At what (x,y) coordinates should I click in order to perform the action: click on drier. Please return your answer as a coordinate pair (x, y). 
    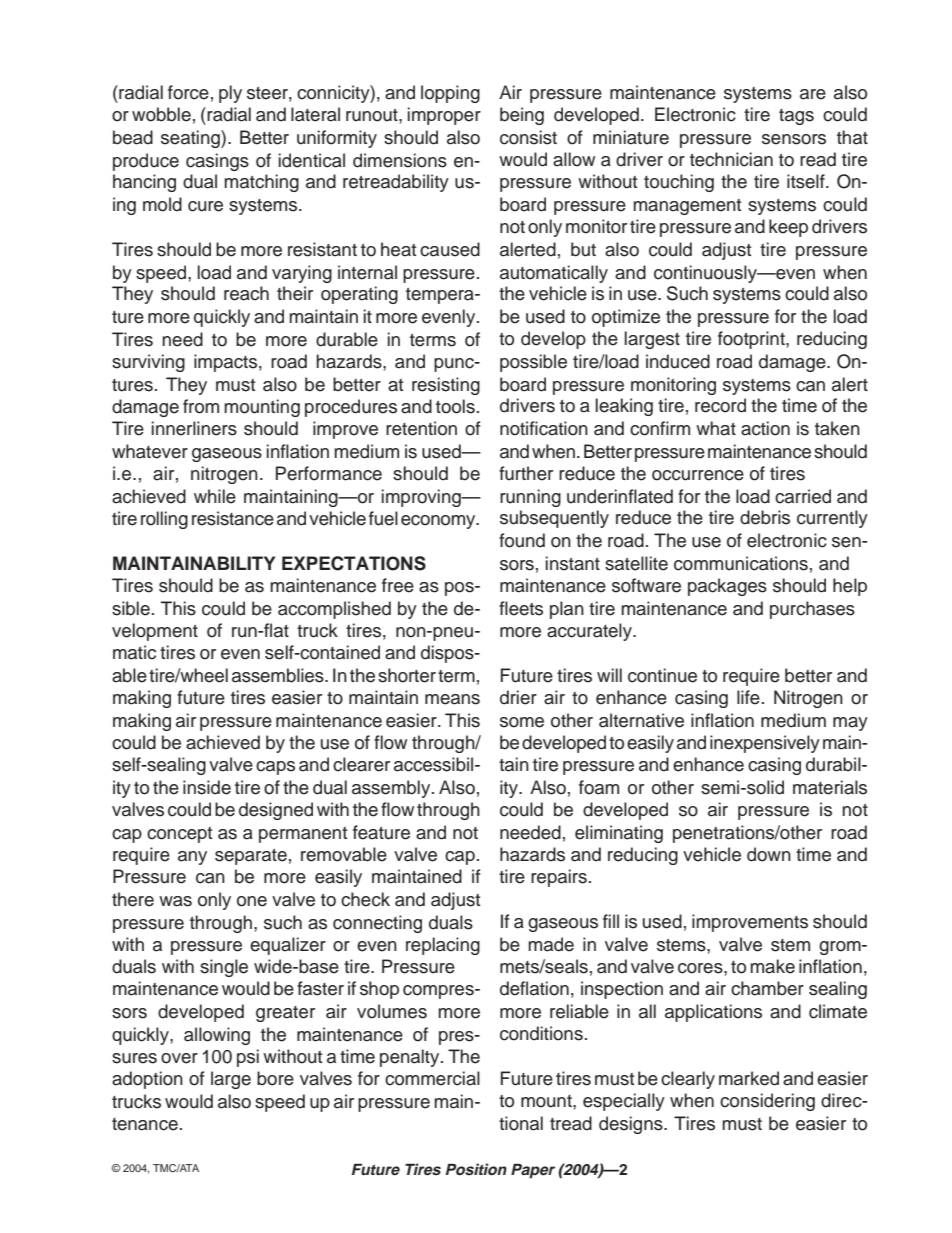
    Looking at the image, I should click on (518, 697).
